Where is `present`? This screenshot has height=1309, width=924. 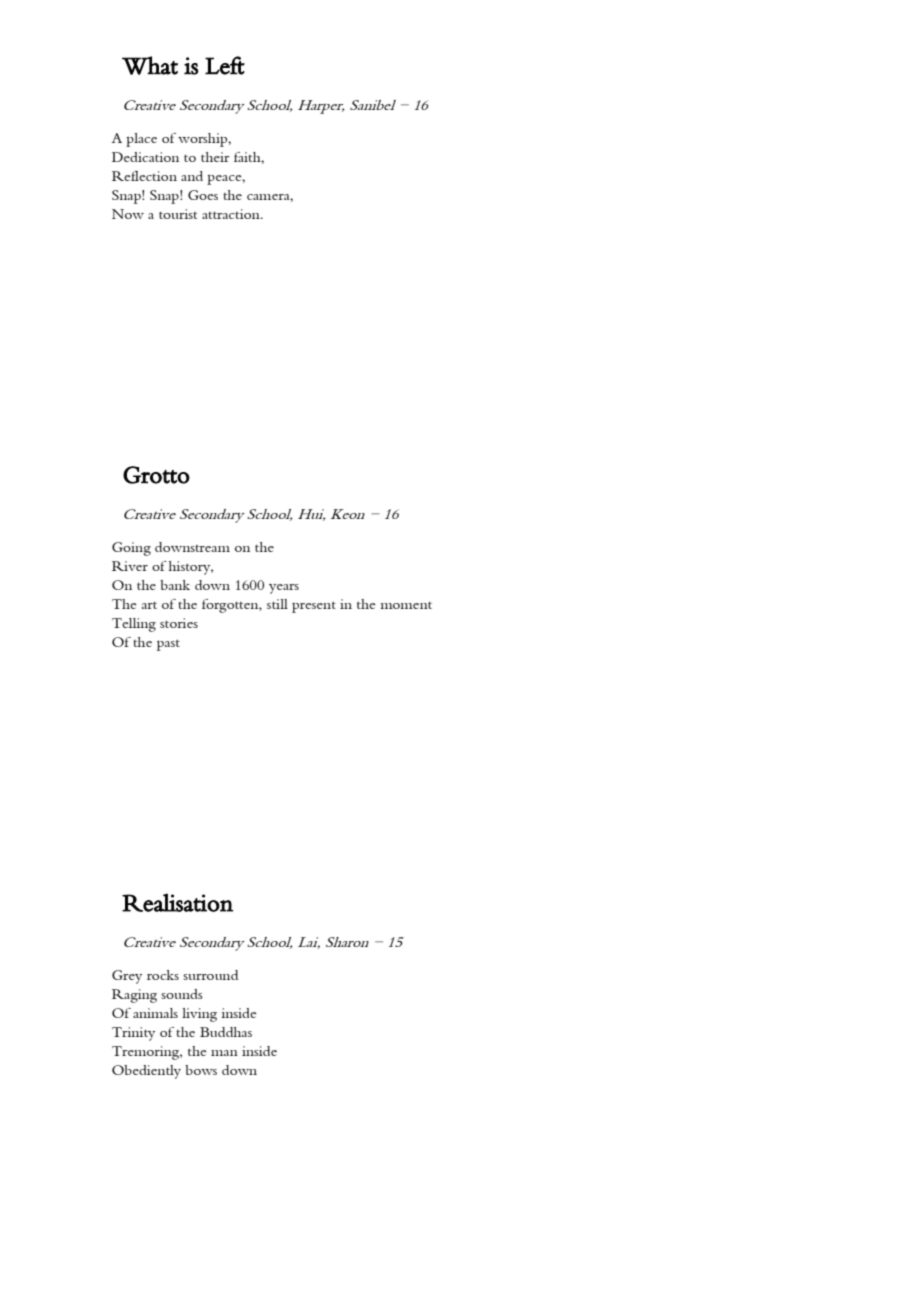 present is located at coordinates (314, 607).
